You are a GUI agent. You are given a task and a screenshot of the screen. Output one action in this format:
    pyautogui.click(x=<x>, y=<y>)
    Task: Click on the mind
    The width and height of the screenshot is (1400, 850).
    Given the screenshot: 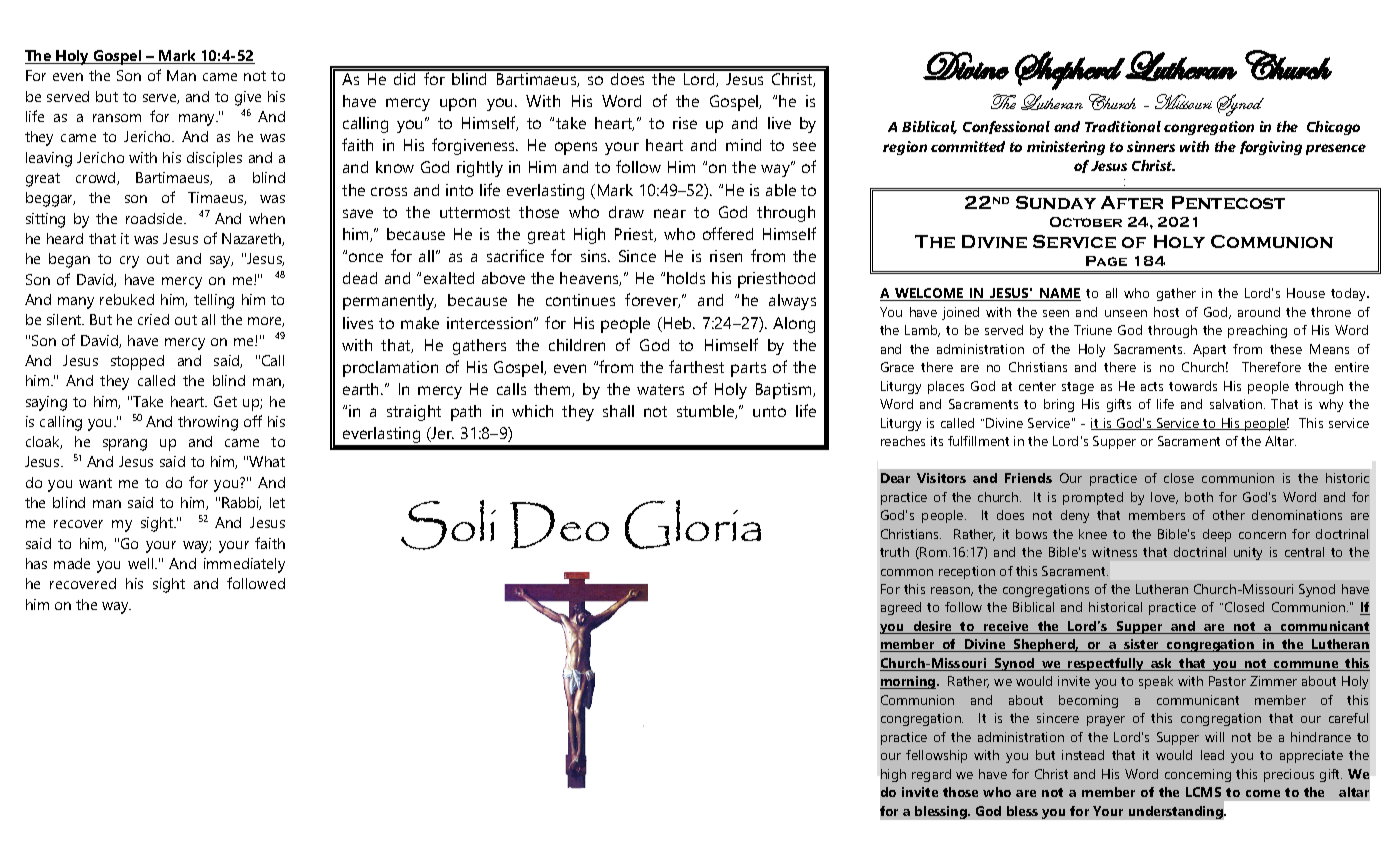 What is the action you would take?
    pyautogui.click(x=743, y=145)
